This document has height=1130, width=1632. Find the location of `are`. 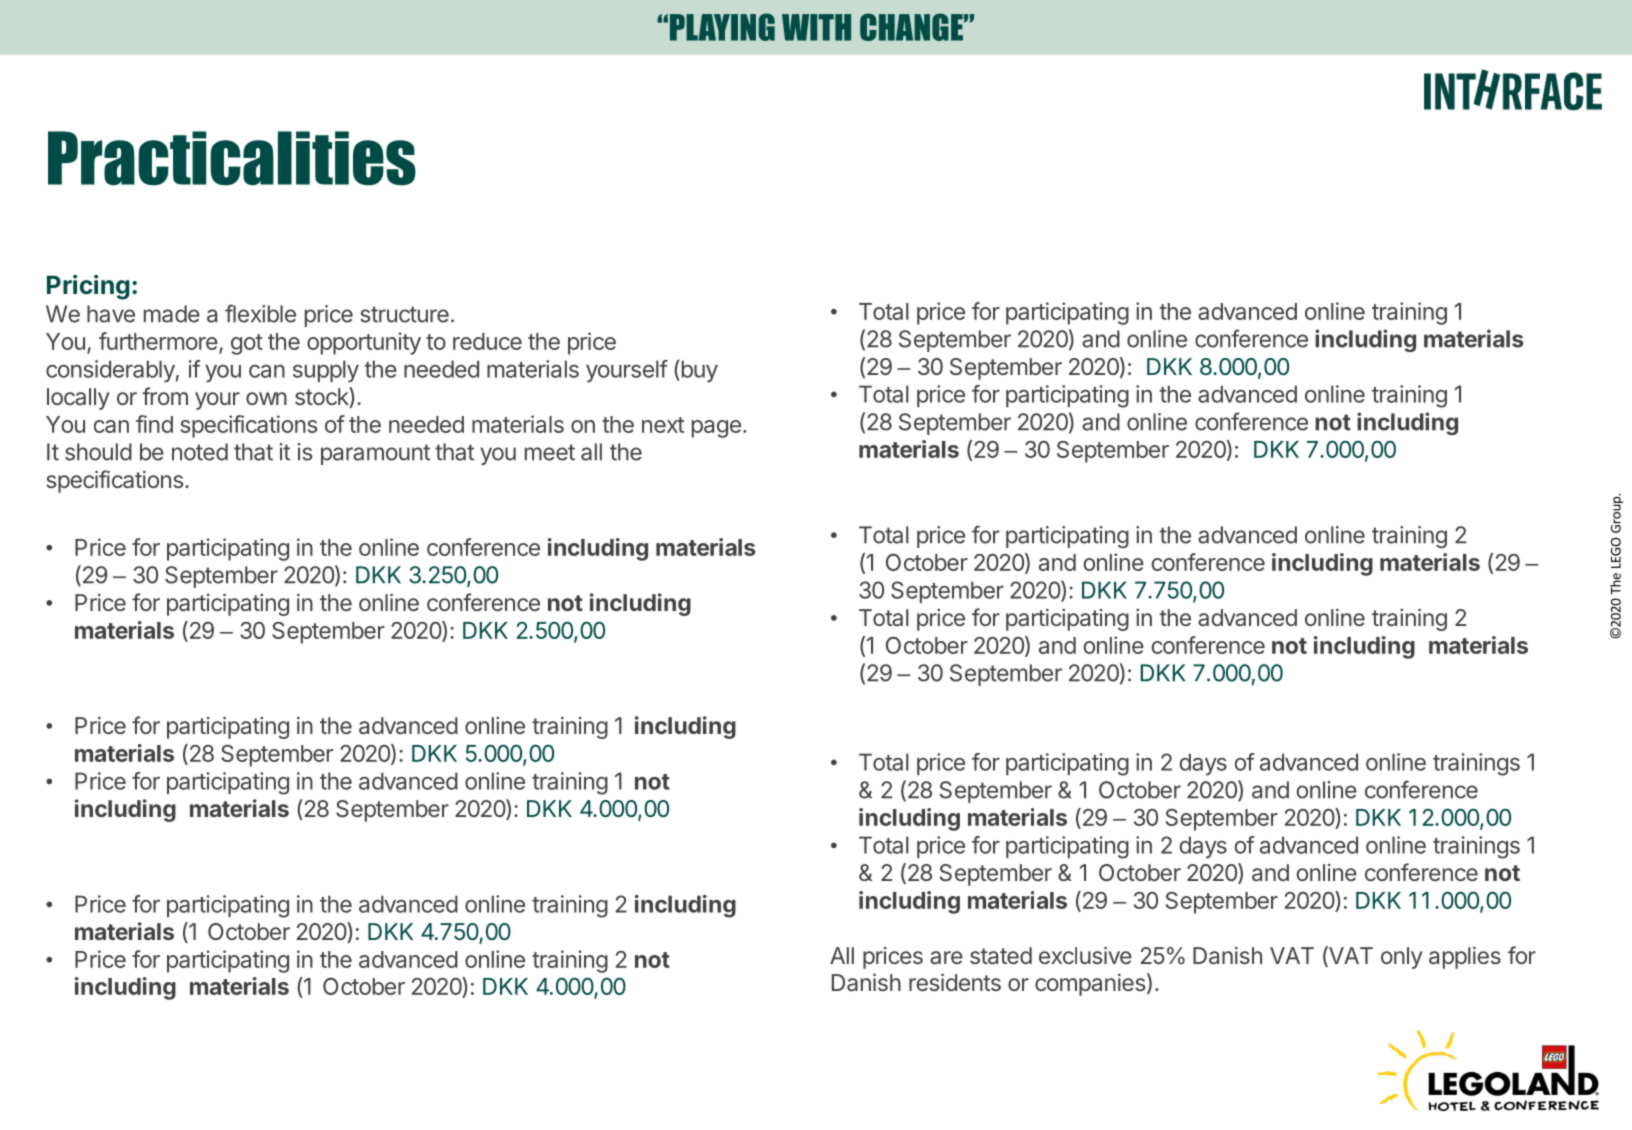

are is located at coordinates (946, 957).
